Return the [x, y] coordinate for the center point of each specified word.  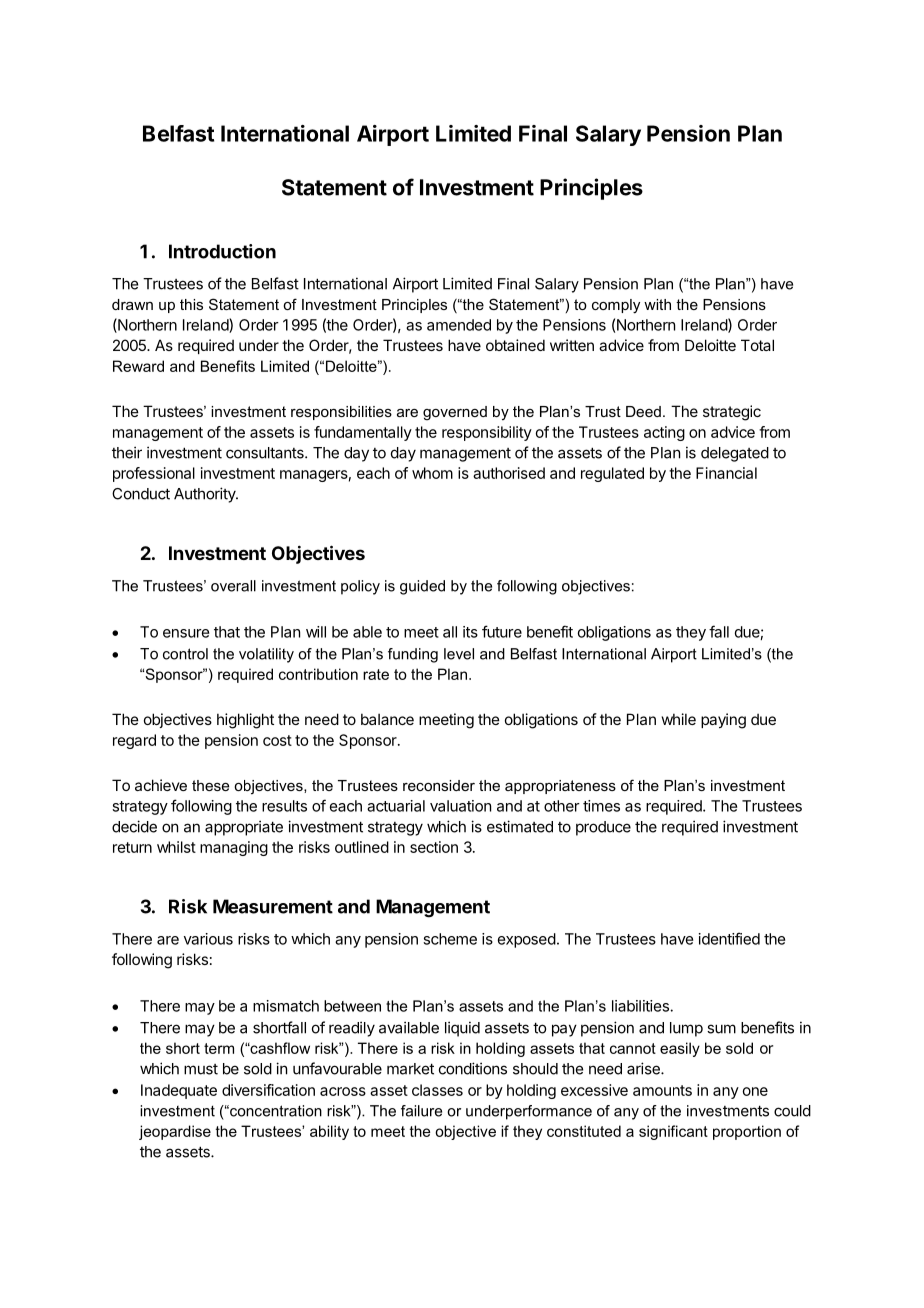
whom [432, 473]
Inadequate [179, 1091]
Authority [205, 495]
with [657, 304]
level [459, 654]
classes [437, 1090]
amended [459, 325]
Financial [726, 473]
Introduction [222, 251]
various [208, 939]
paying [723, 721]
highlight [245, 721]
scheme [450, 939]
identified [729, 938]
